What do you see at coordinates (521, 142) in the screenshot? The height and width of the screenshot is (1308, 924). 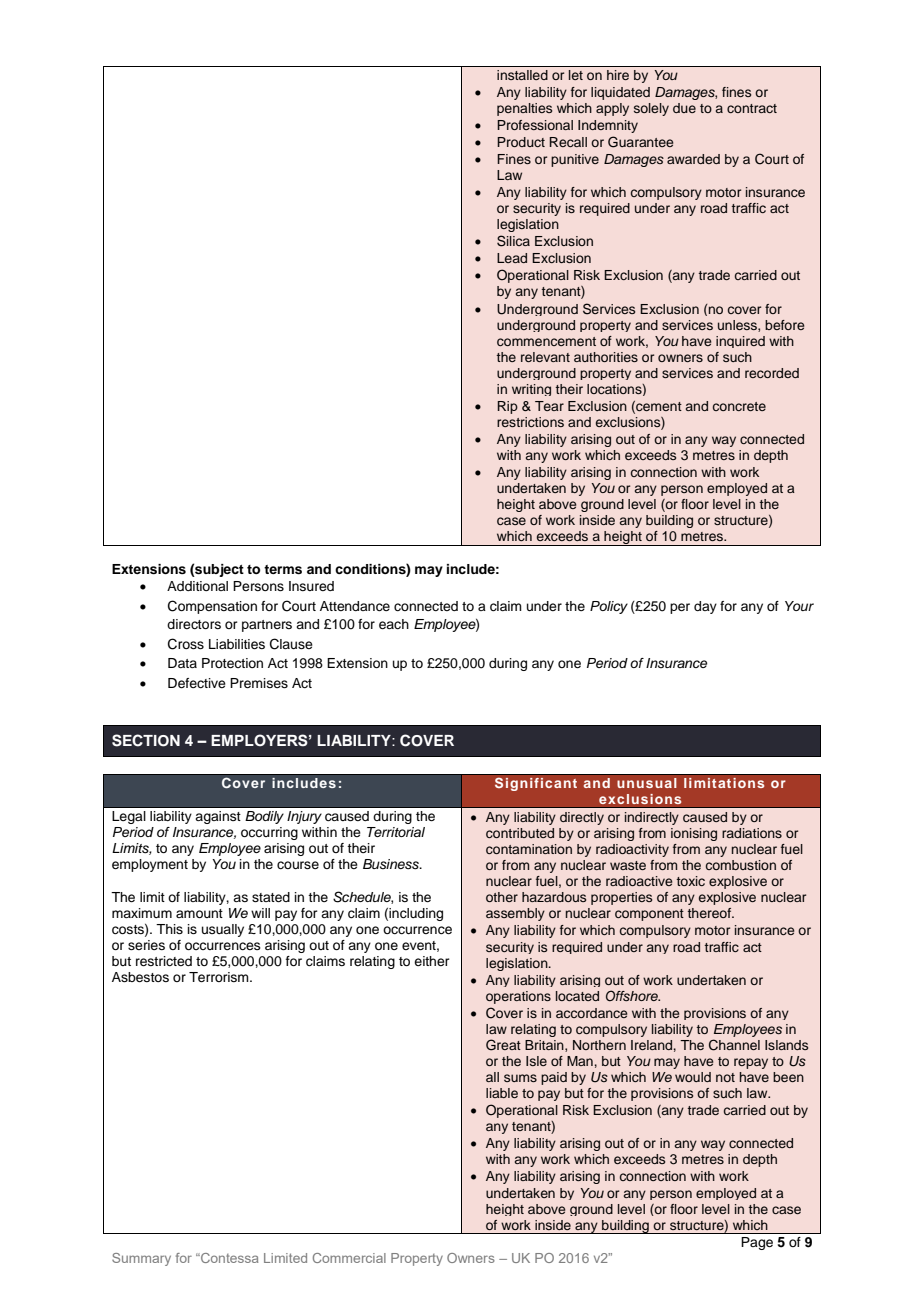 I see `Product` at bounding box center [521, 142].
